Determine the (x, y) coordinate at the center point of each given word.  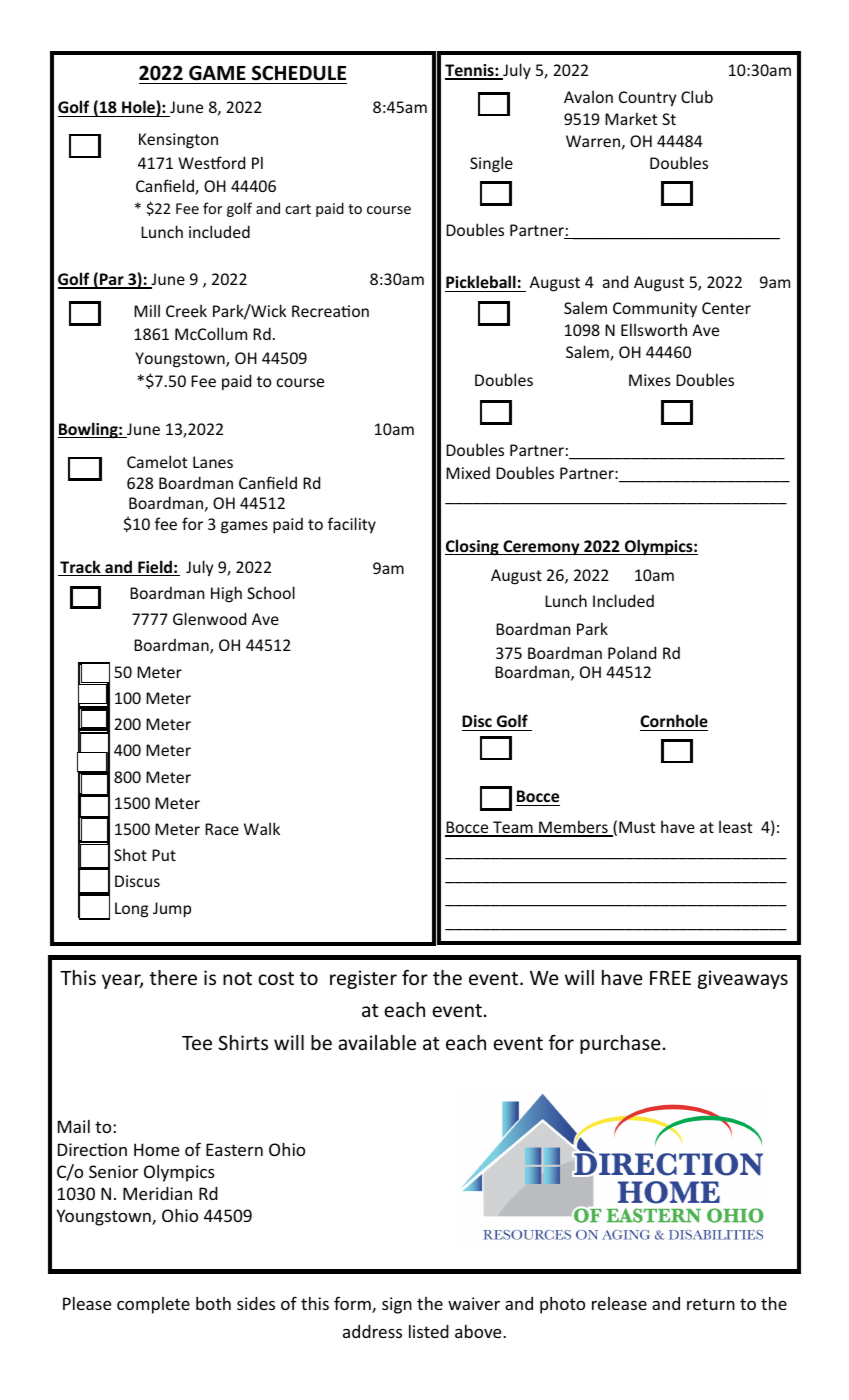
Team (513, 828)
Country (647, 99)
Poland (632, 652)
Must (637, 827)
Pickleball (481, 281)
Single (491, 164)
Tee (197, 1043)
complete (153, 1305)
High (226, 594)
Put (164, 855)
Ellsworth (654, 329)
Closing (473, 547)
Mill (147, 310)
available (377, 1042)
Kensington (178, 141)
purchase (620, 1044)
